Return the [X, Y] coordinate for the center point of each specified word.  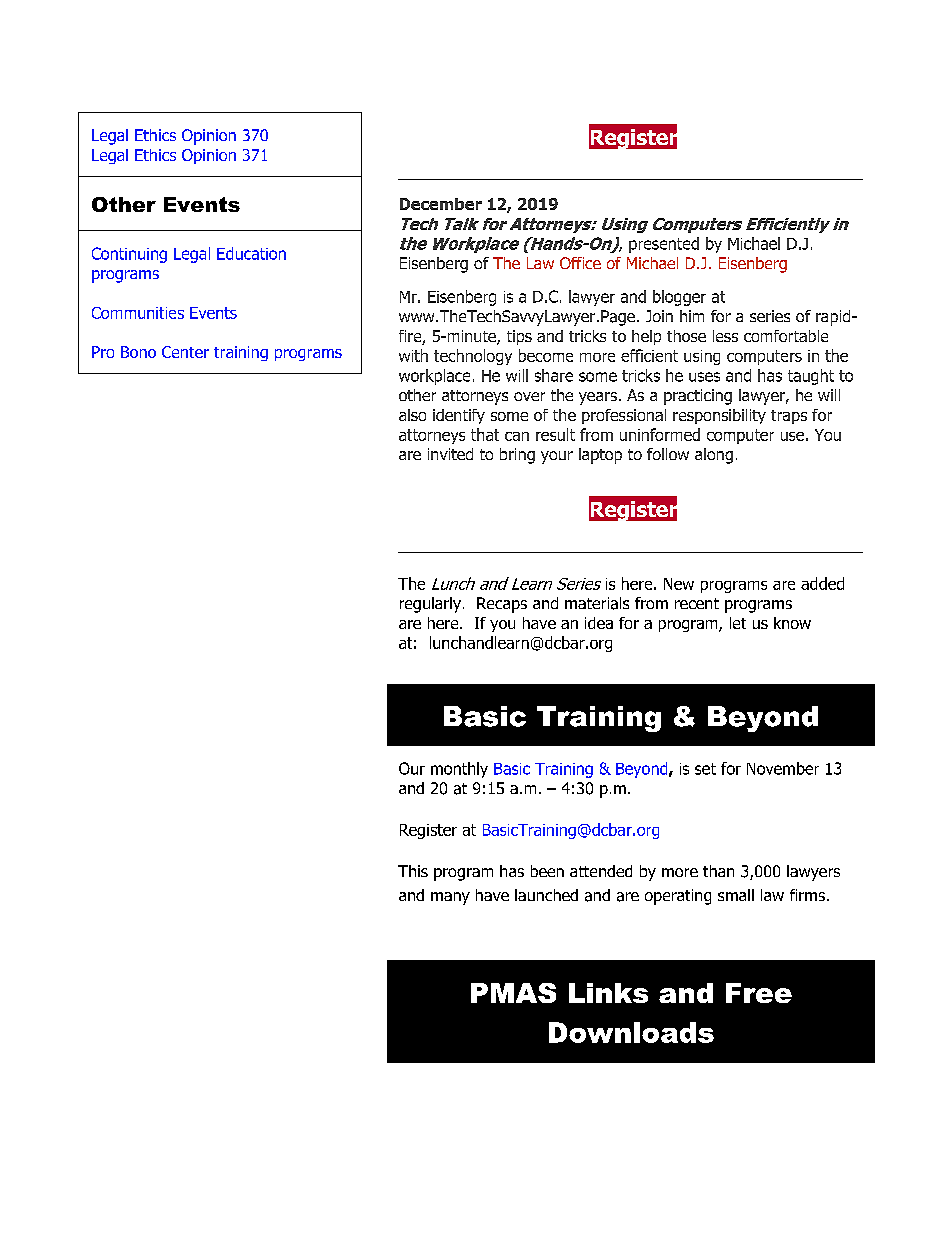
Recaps [502, 605]
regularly [432, 605]
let [738, 623]
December [441, 204]
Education [251, 253]
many [450, 898]
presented [664, 245]
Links [608, 993]
